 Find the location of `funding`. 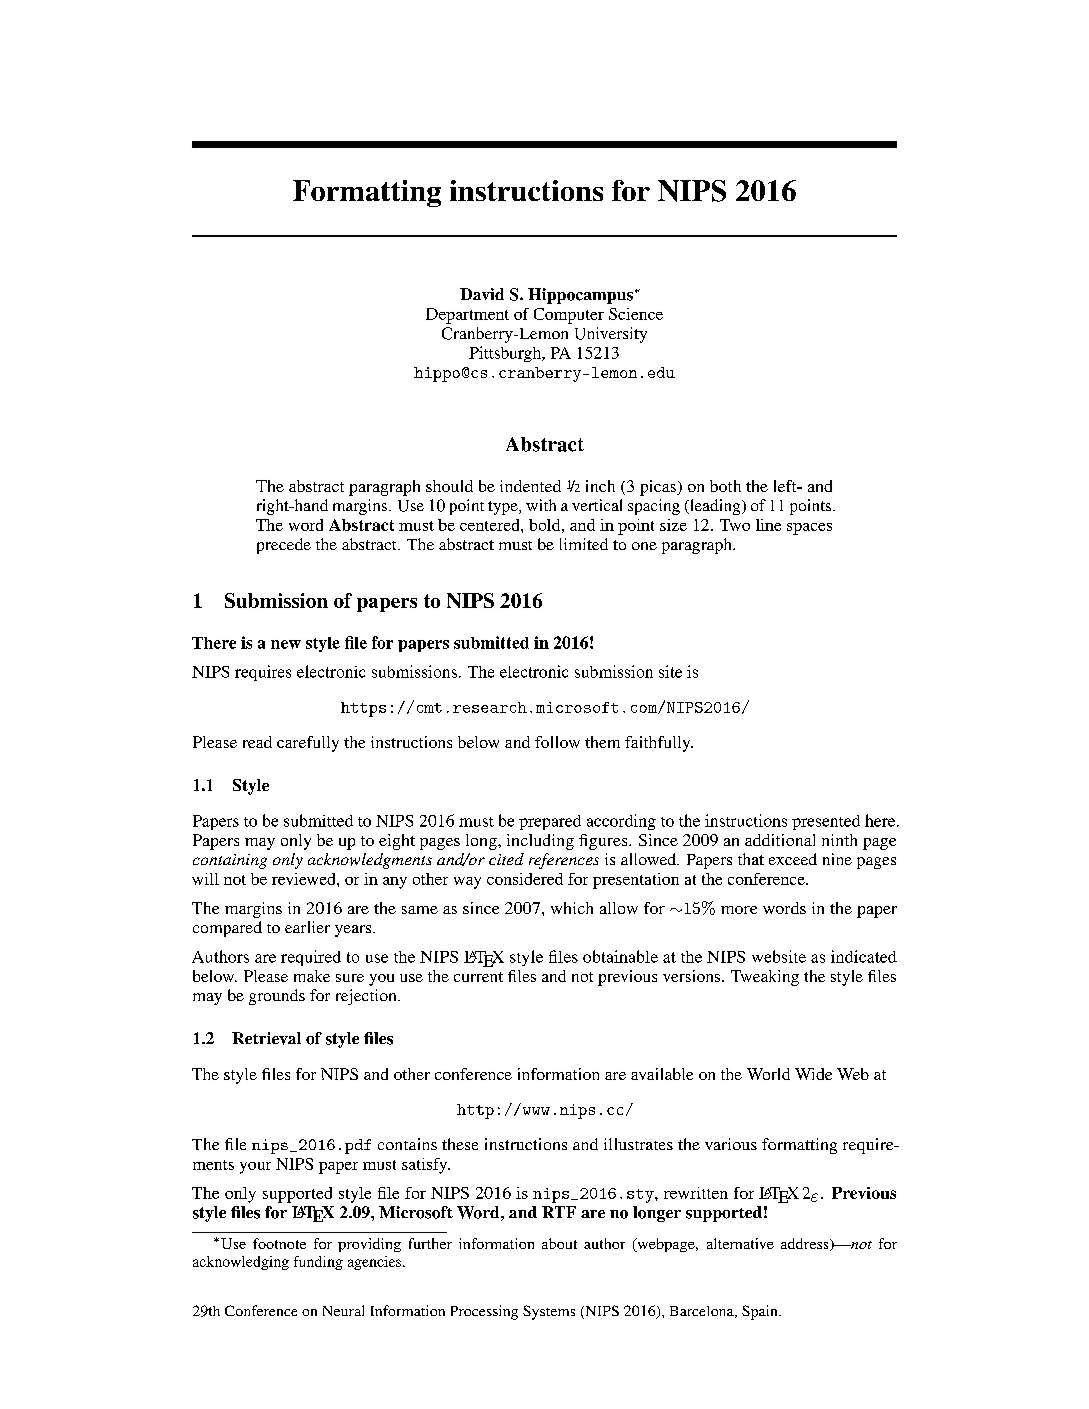

funding is located at coordinates (318, 1263).
